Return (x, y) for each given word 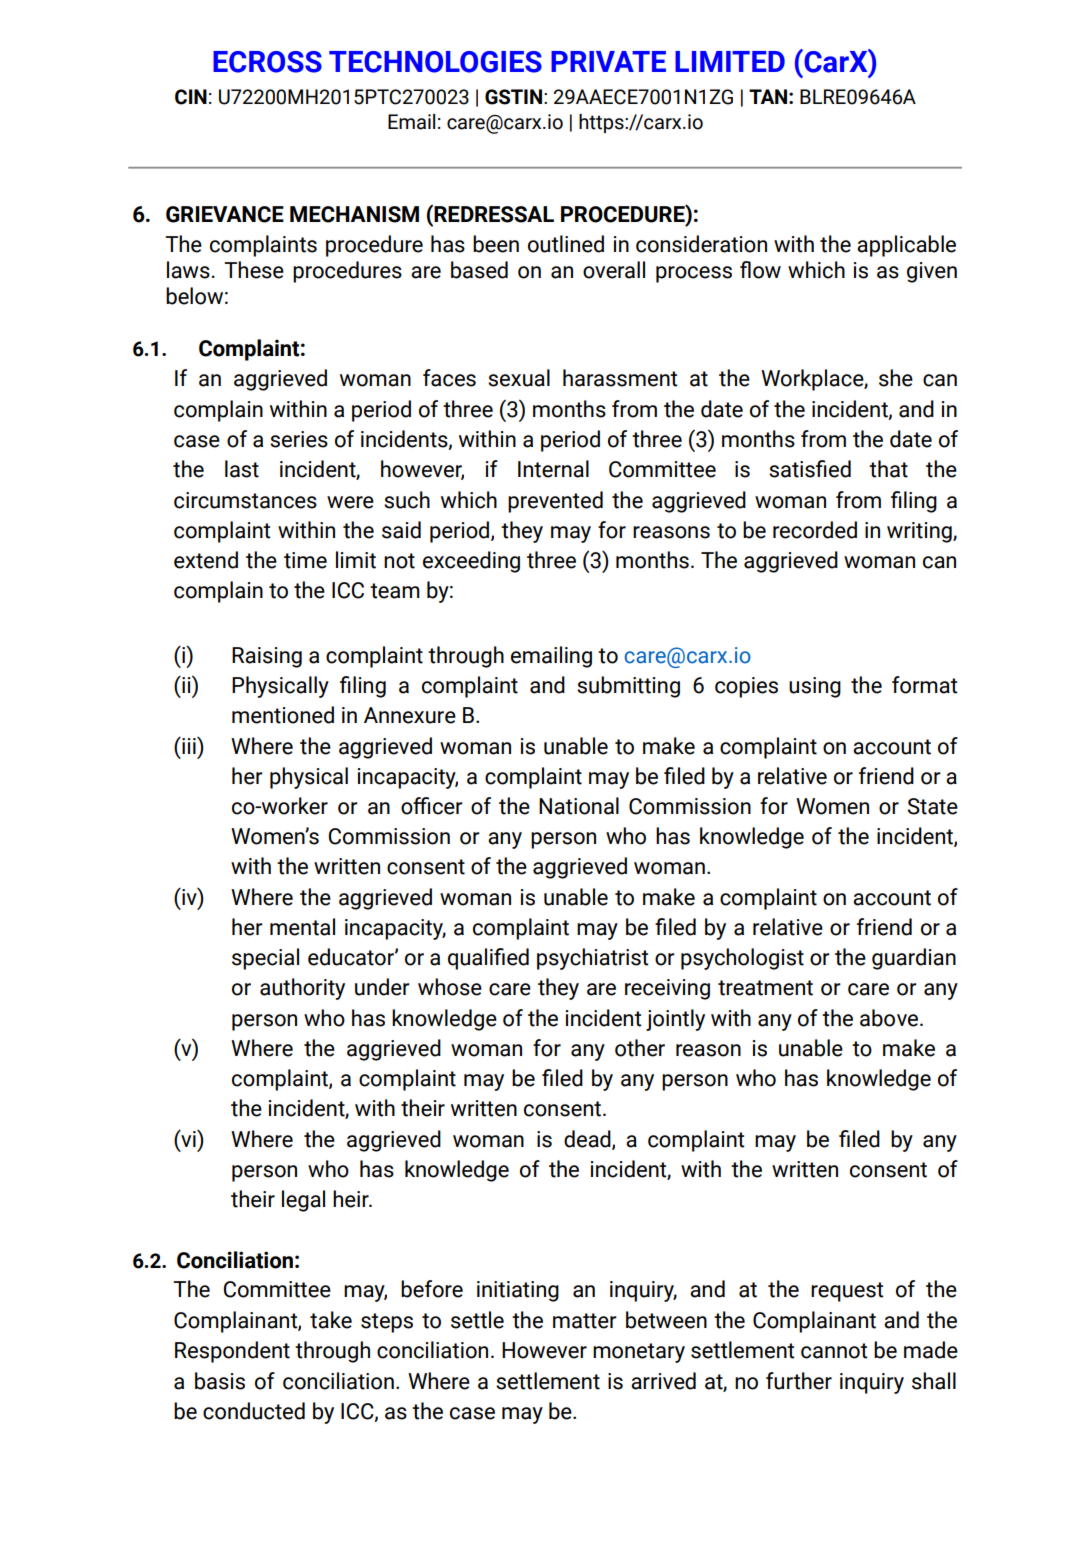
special (265, 959)
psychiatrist (593, 959)
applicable (906, 246)
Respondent (232, 1352)
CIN (191, 97)
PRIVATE (608, 61)
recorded (815, 530)
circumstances (245, 500)
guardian (914, 959)
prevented (555, 502)
